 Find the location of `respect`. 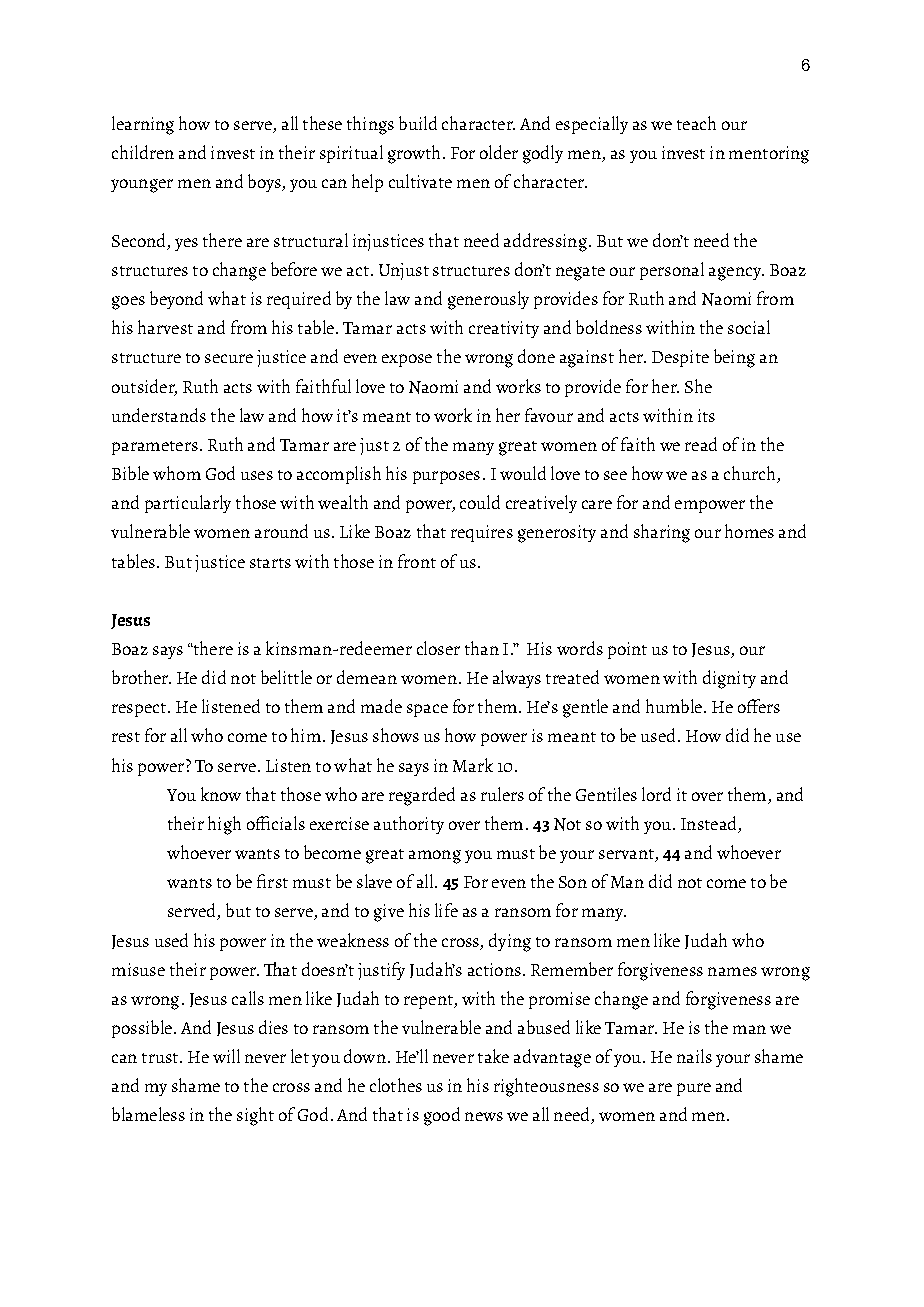

respect is located at coordinates (140, 710).
